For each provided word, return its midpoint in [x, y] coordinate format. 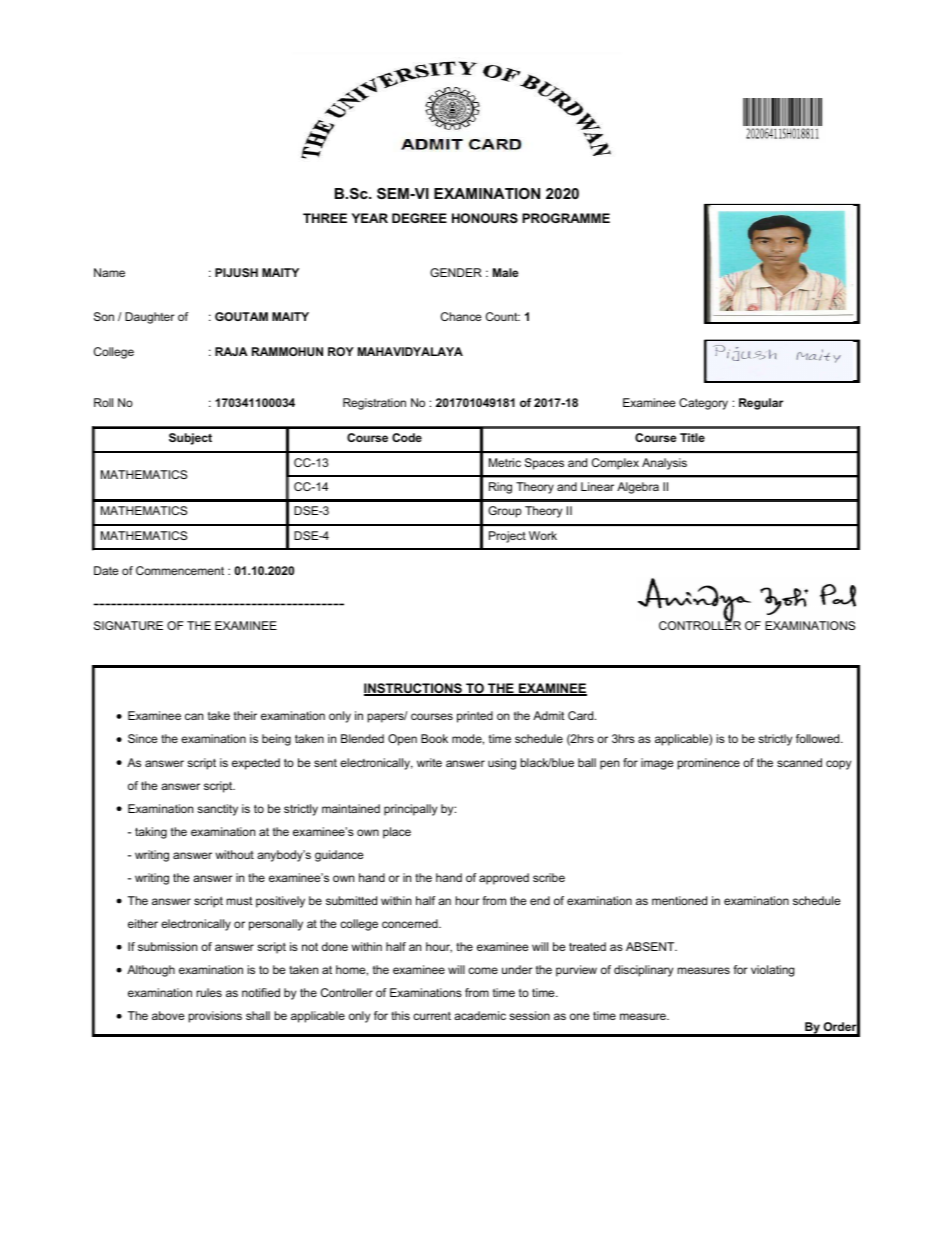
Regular [761, 404]
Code [407, 437]
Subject [190, 439]
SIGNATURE [128, 625]
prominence [709, 764]
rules [209, 992]
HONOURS [485, 218]
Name [109, 272]
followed [819, 738]
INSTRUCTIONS [414, 689]
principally [410, 810]
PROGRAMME [566, 218]
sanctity [217, 810]
